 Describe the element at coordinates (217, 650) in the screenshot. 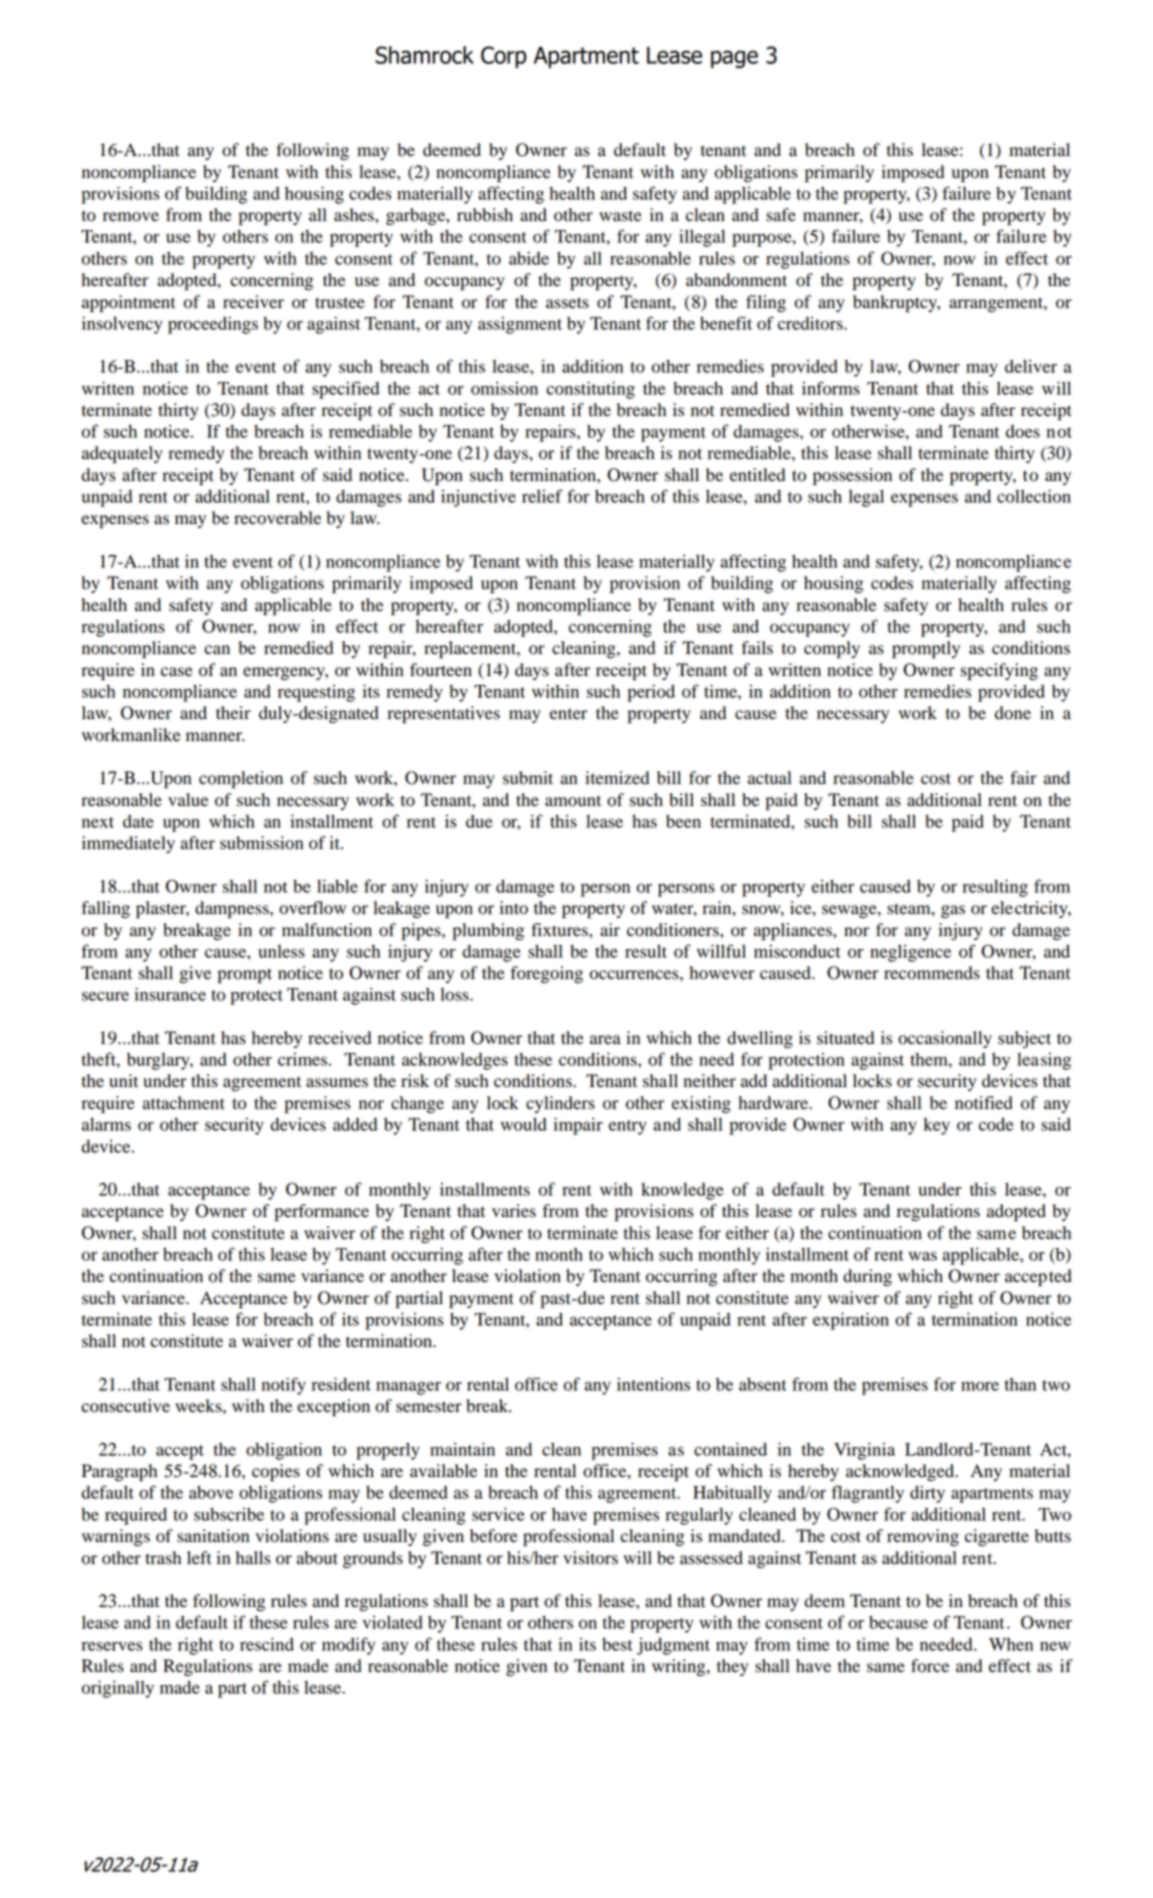

I see `can` at that location.
